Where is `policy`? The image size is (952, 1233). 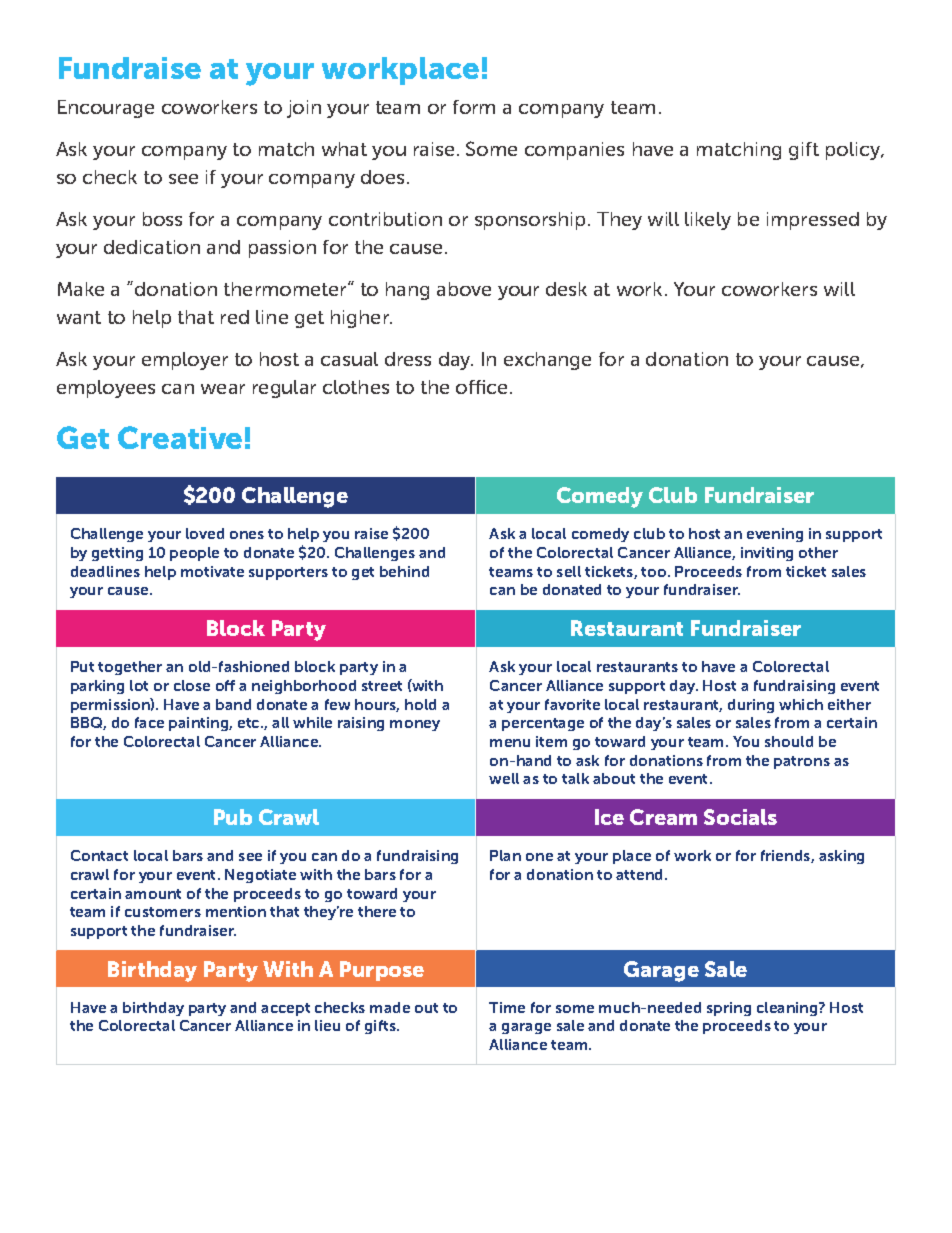 policy is located at coordinates (855, 151).
